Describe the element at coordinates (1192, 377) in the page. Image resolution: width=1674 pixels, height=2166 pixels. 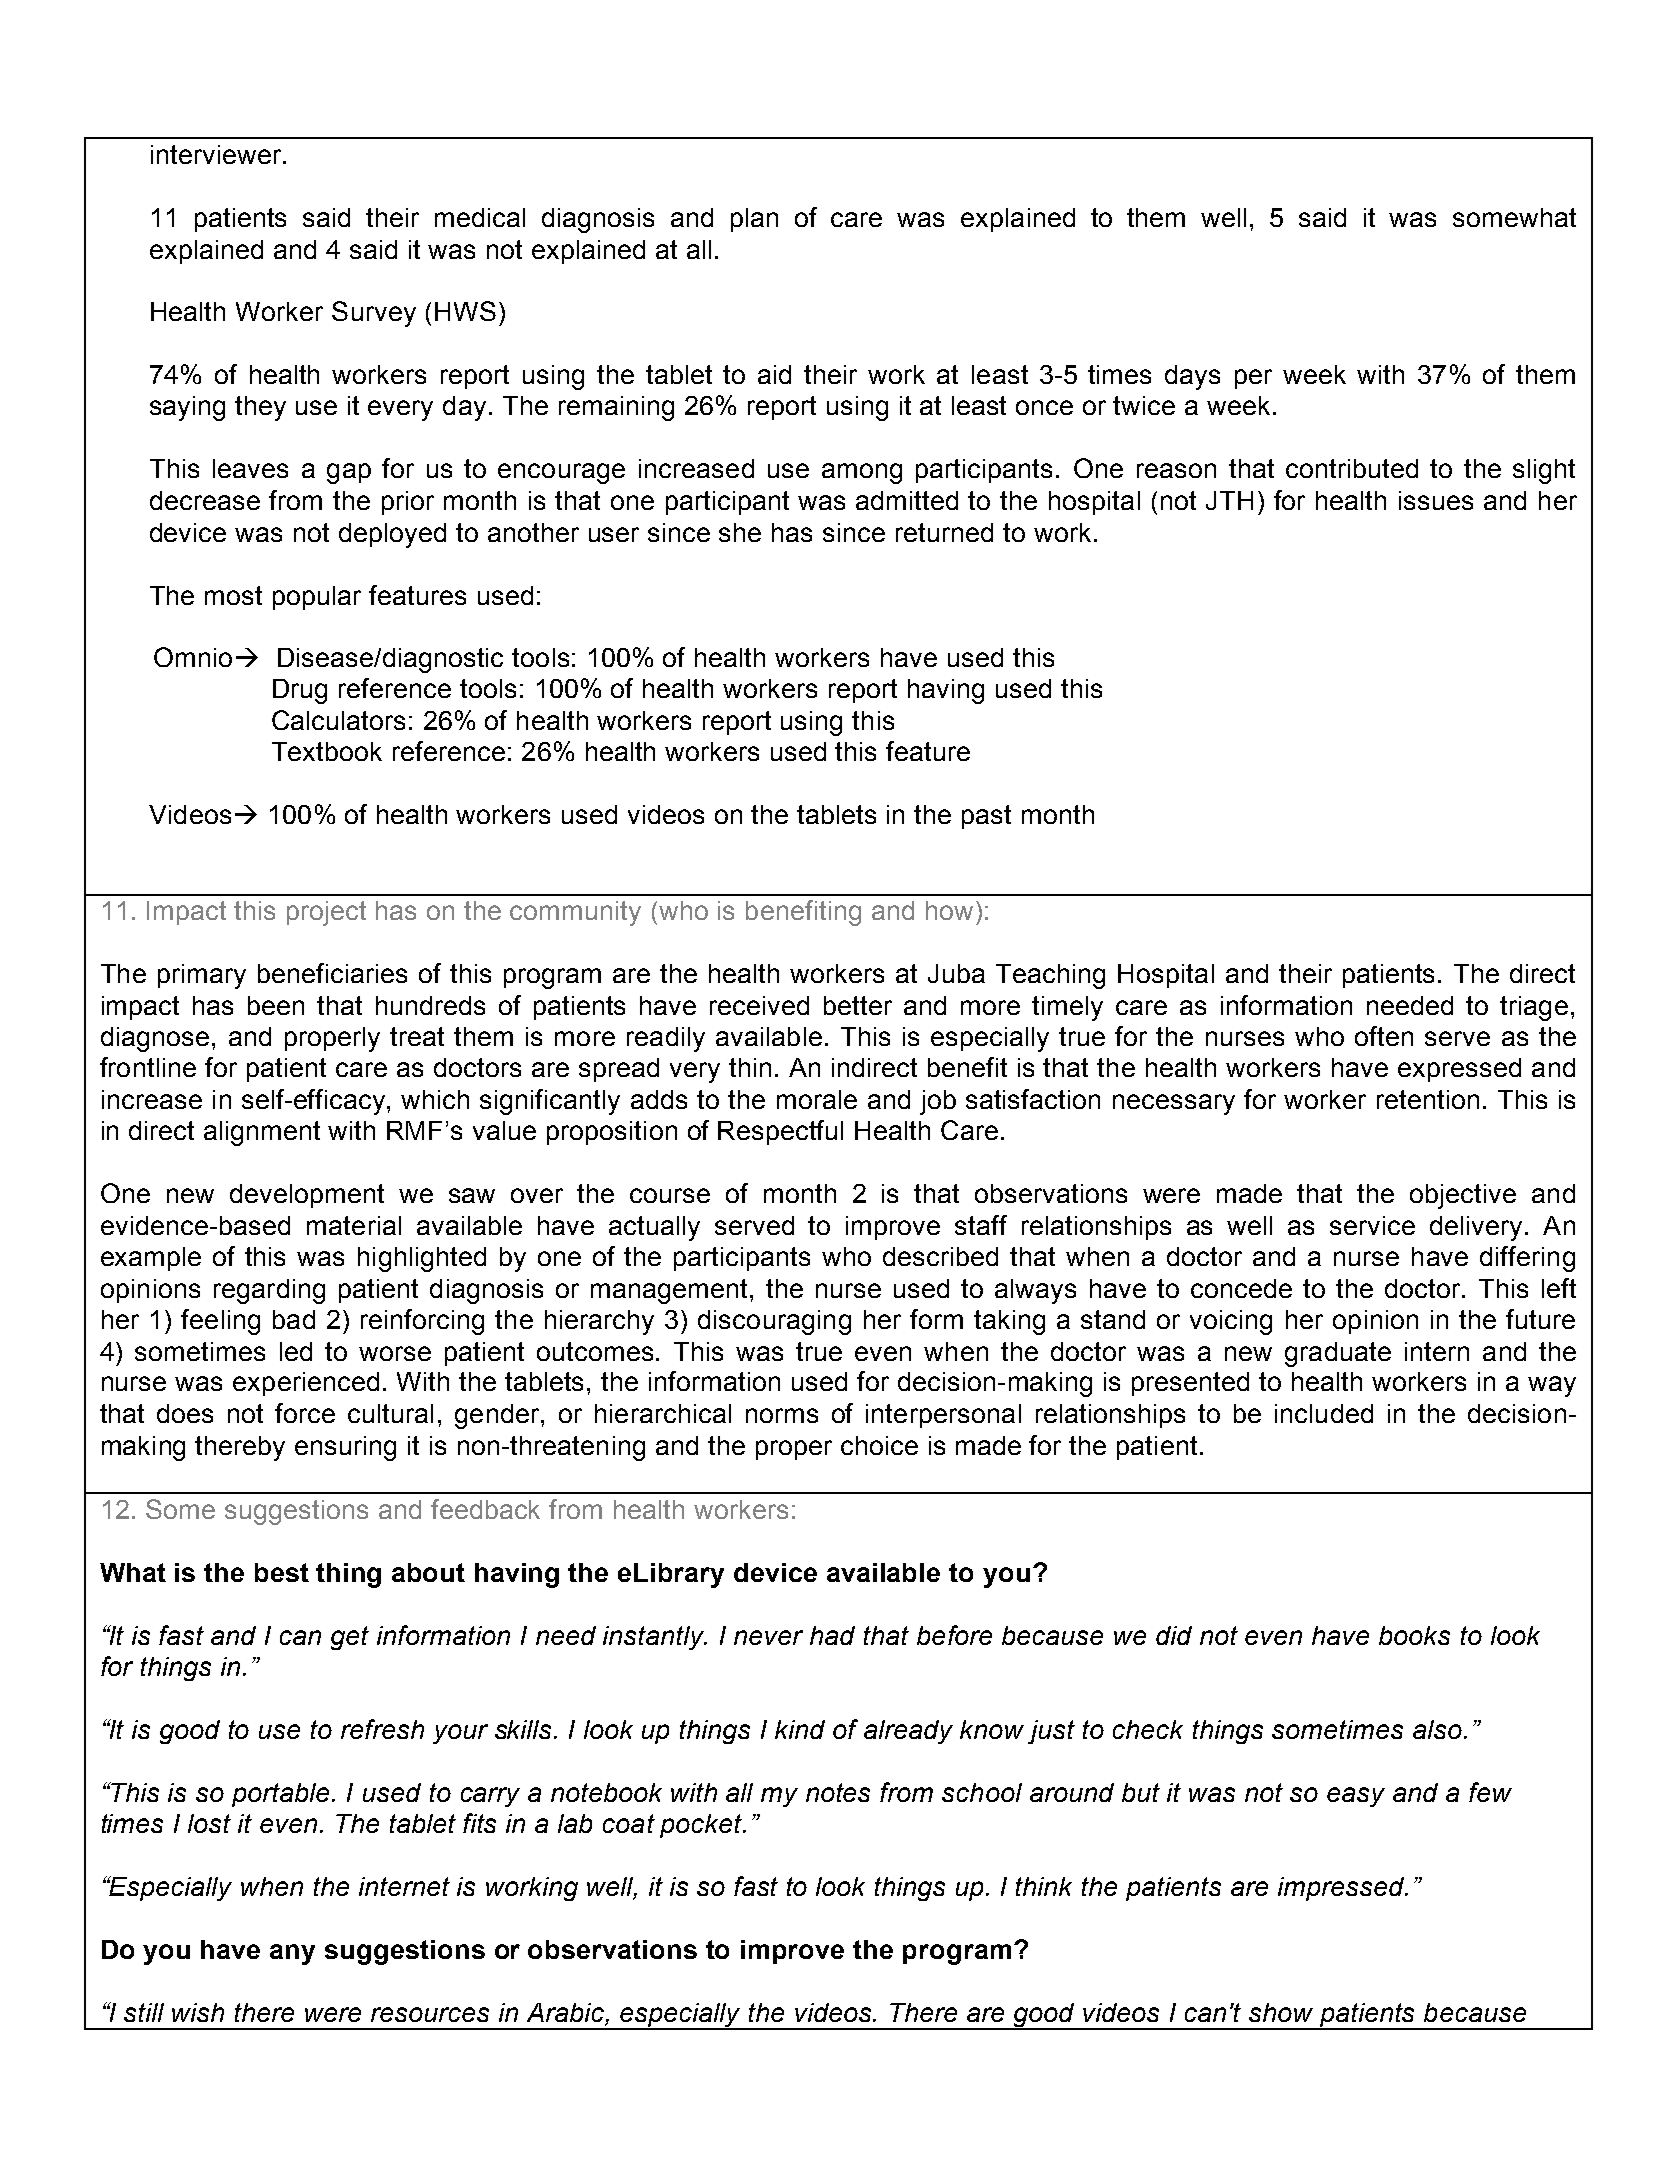
I see `days` at that location.
